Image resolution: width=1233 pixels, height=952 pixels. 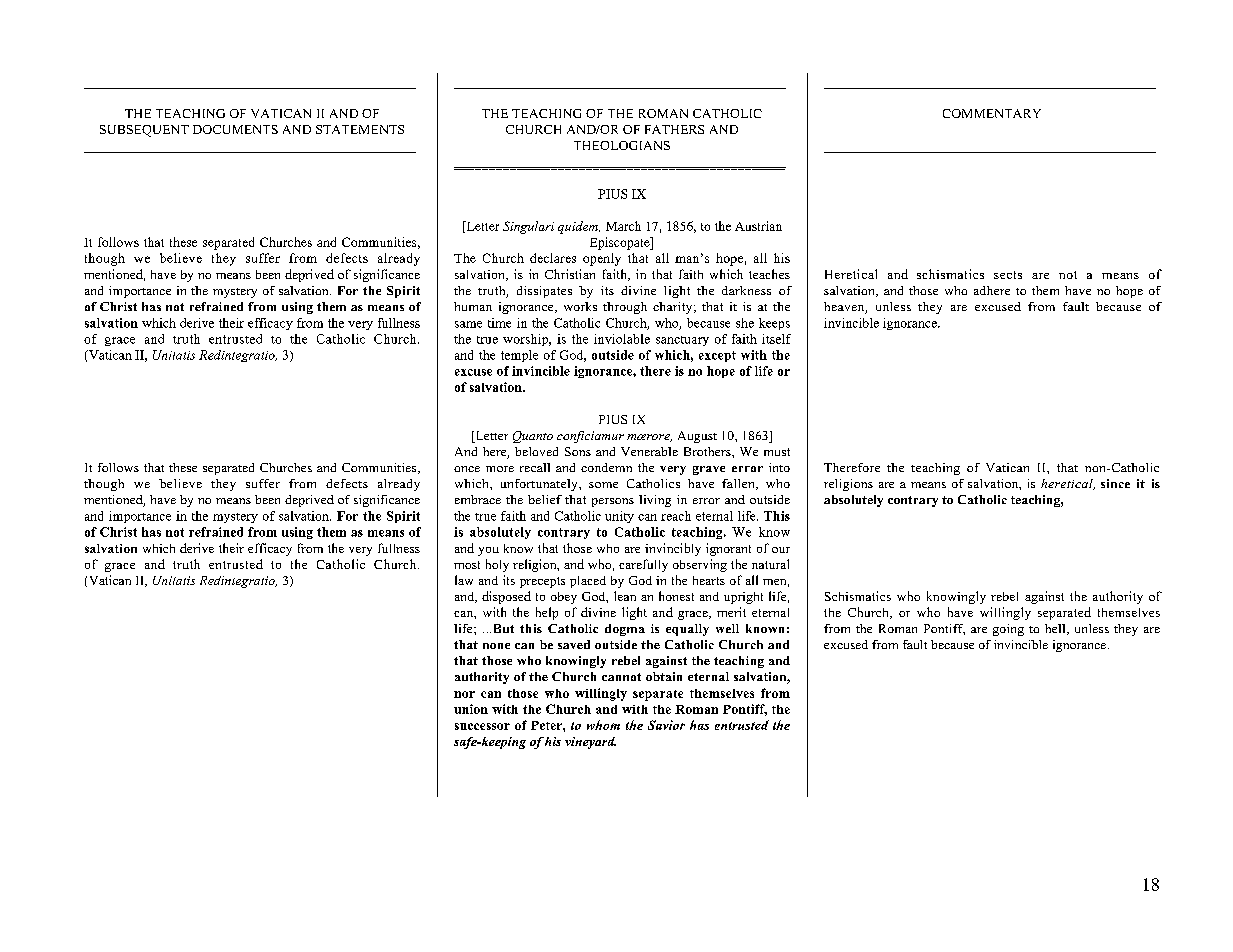 I want to click on THEOLOGIANS, so click(x=622, y=145).
